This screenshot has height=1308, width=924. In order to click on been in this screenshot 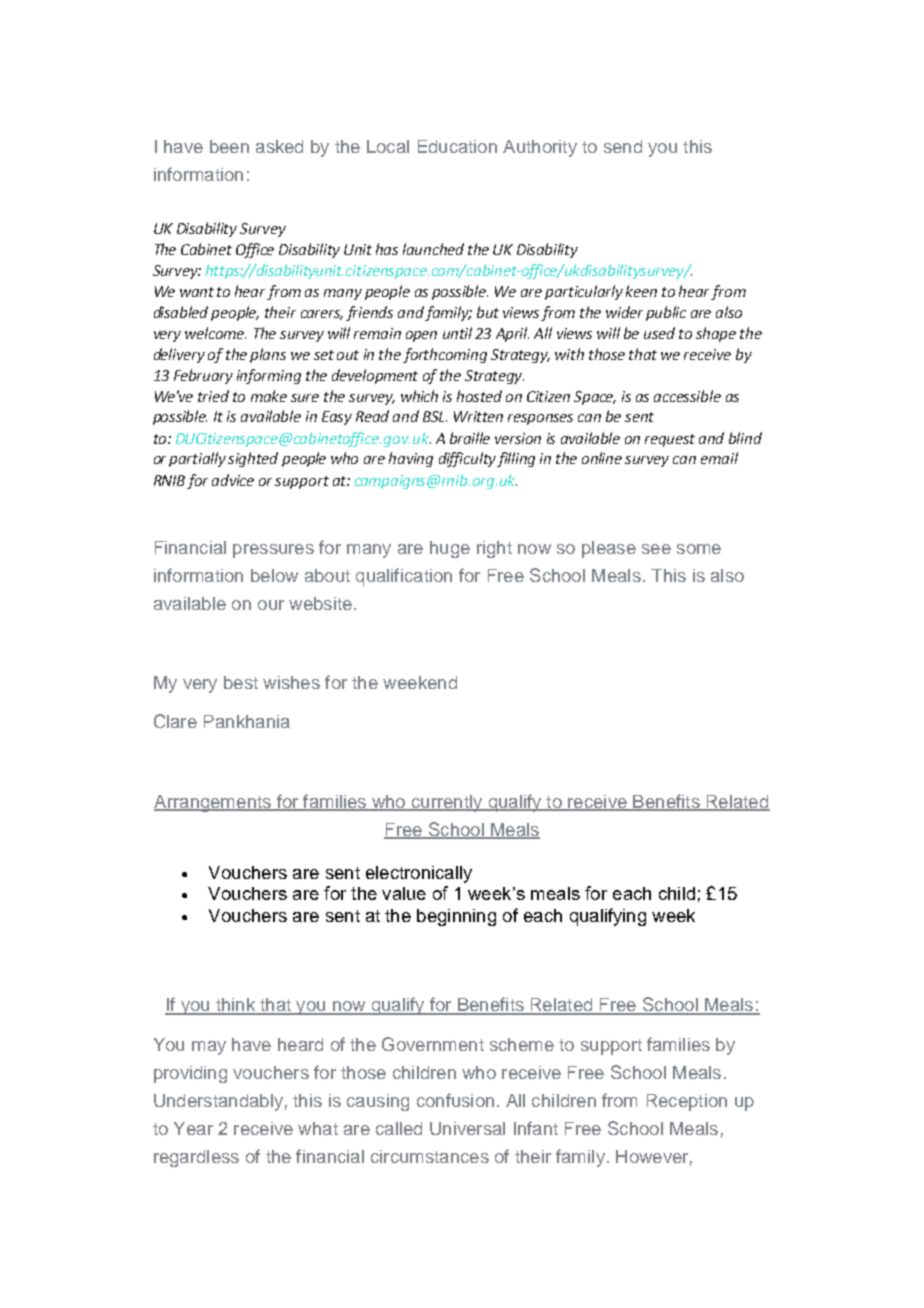, I will do `click(229, 146)`.
